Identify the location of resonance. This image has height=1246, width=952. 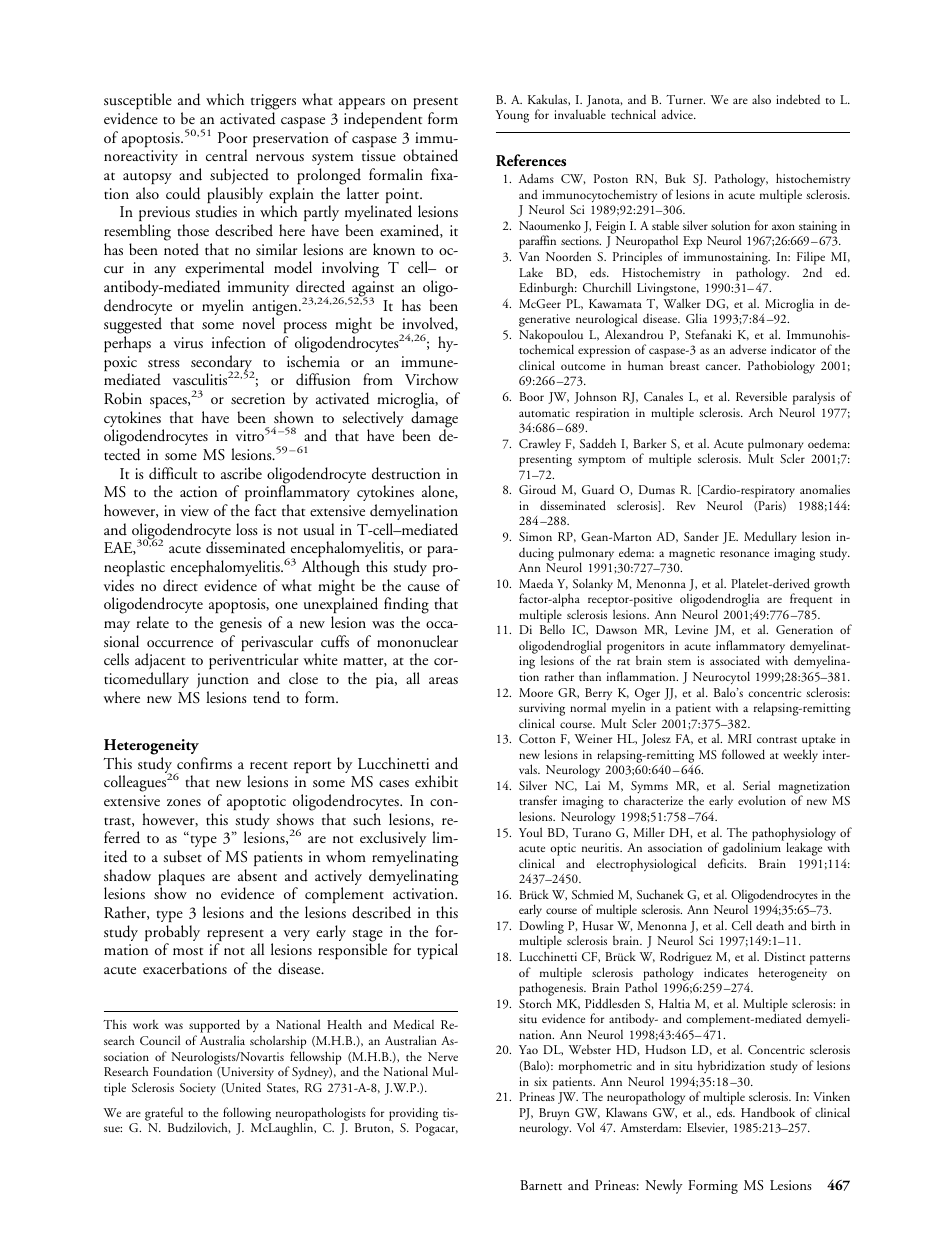
(744, 554).
